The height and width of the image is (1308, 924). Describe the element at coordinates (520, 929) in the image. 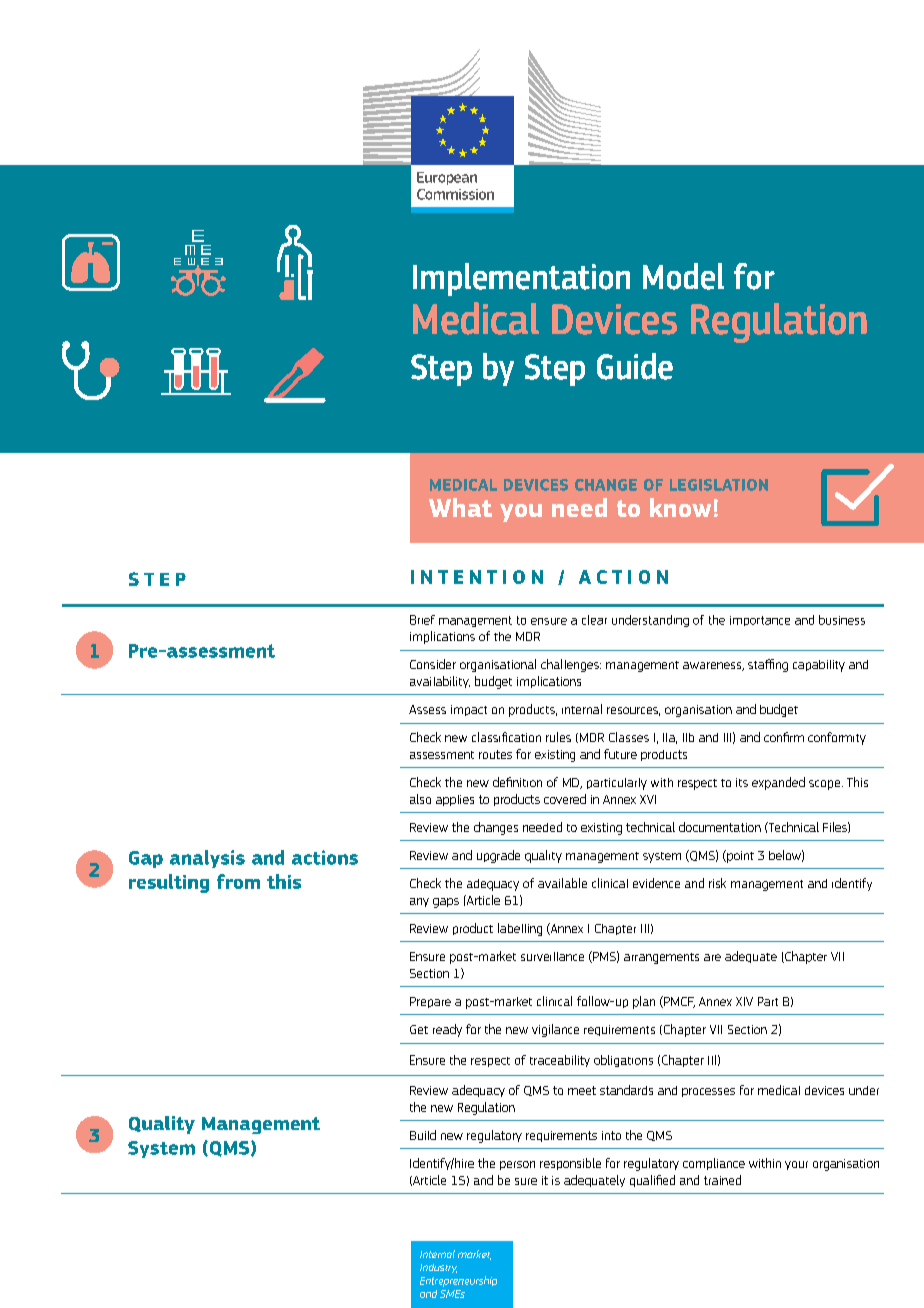

I see `labelling` at that location.
